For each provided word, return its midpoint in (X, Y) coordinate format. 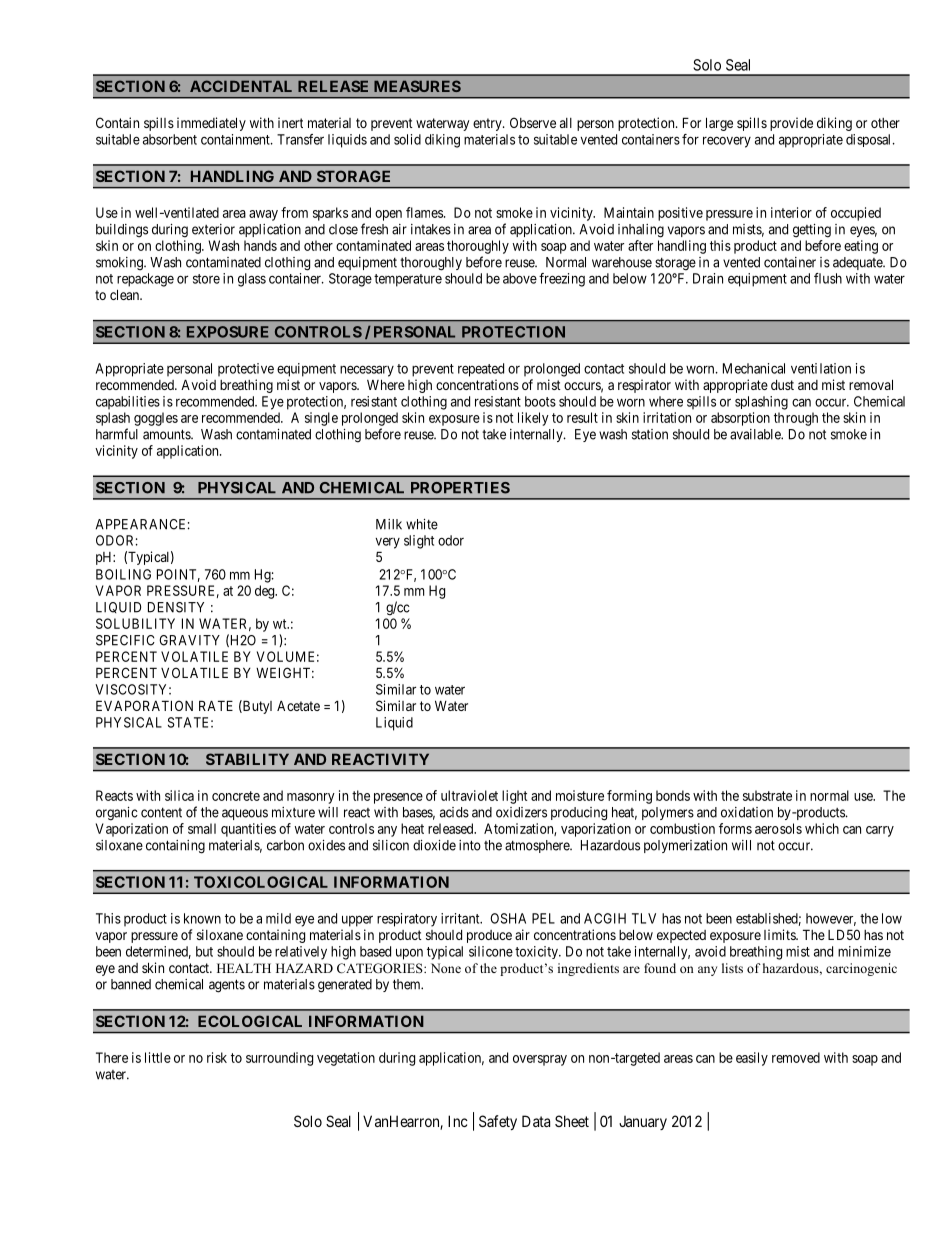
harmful (117, 434)
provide (791, 124)
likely (533, 419)
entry (488, 124)
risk (217, 1057)
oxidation (747, 812)
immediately (211, 124)
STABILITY (247, 759)
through (796, 419)
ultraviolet (469, 795)
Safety (498, 1122)
